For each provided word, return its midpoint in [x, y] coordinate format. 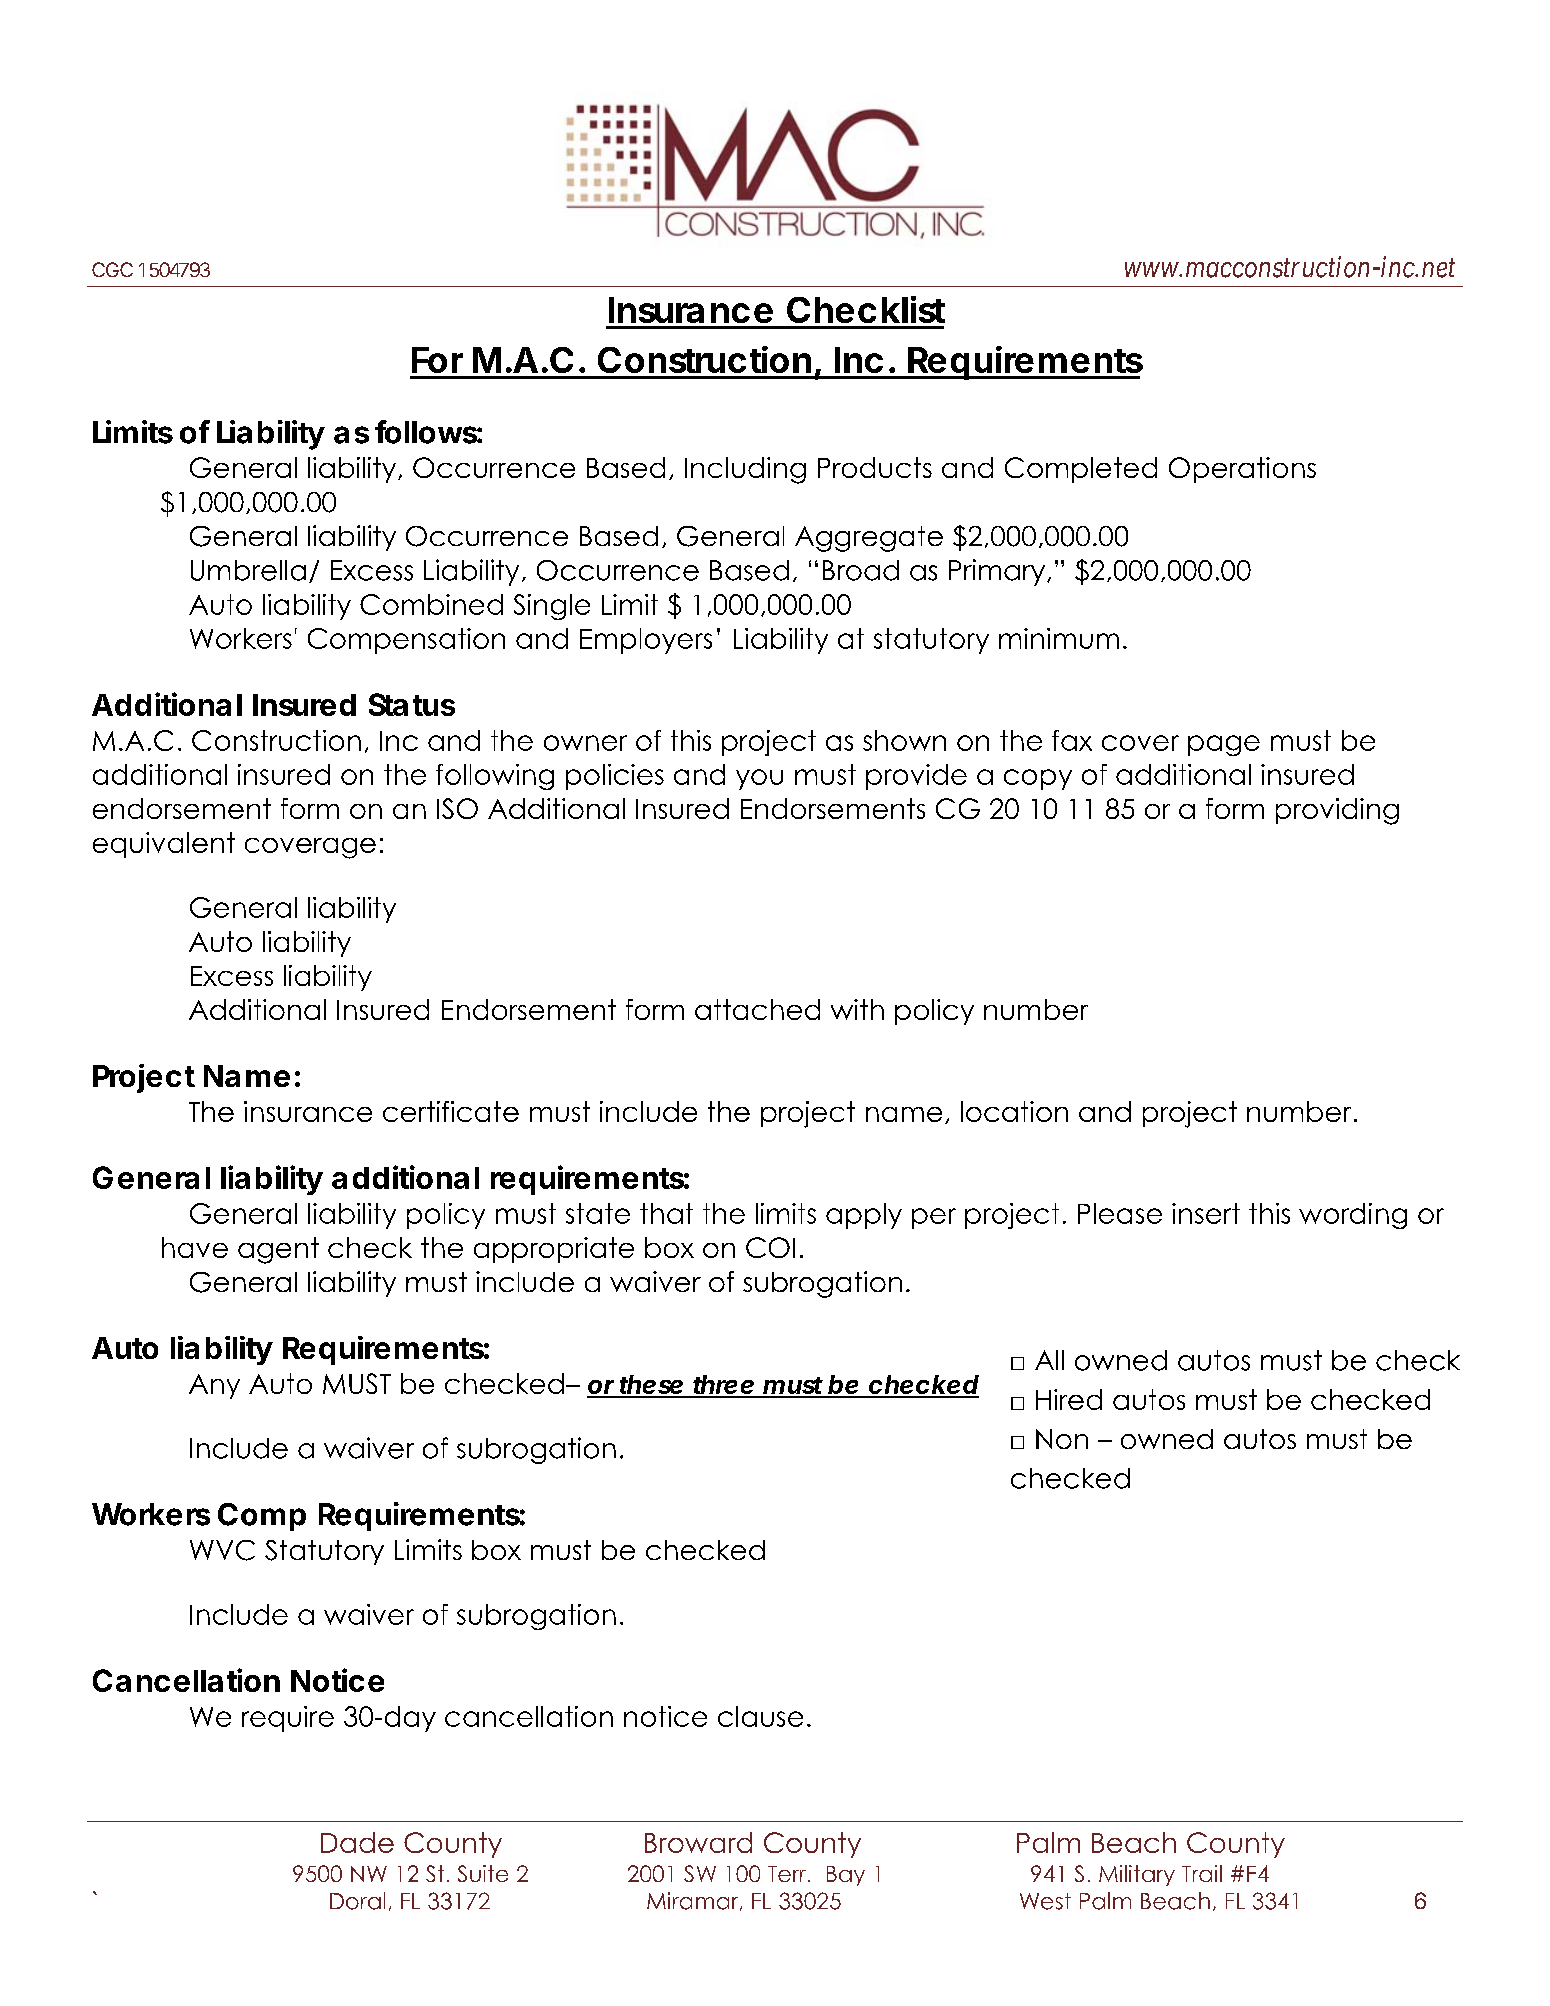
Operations [1242, 470]
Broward [698, 1842]
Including [745, 470]
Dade [357, 1842]
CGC [112, 269]
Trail [1202, 1873]
